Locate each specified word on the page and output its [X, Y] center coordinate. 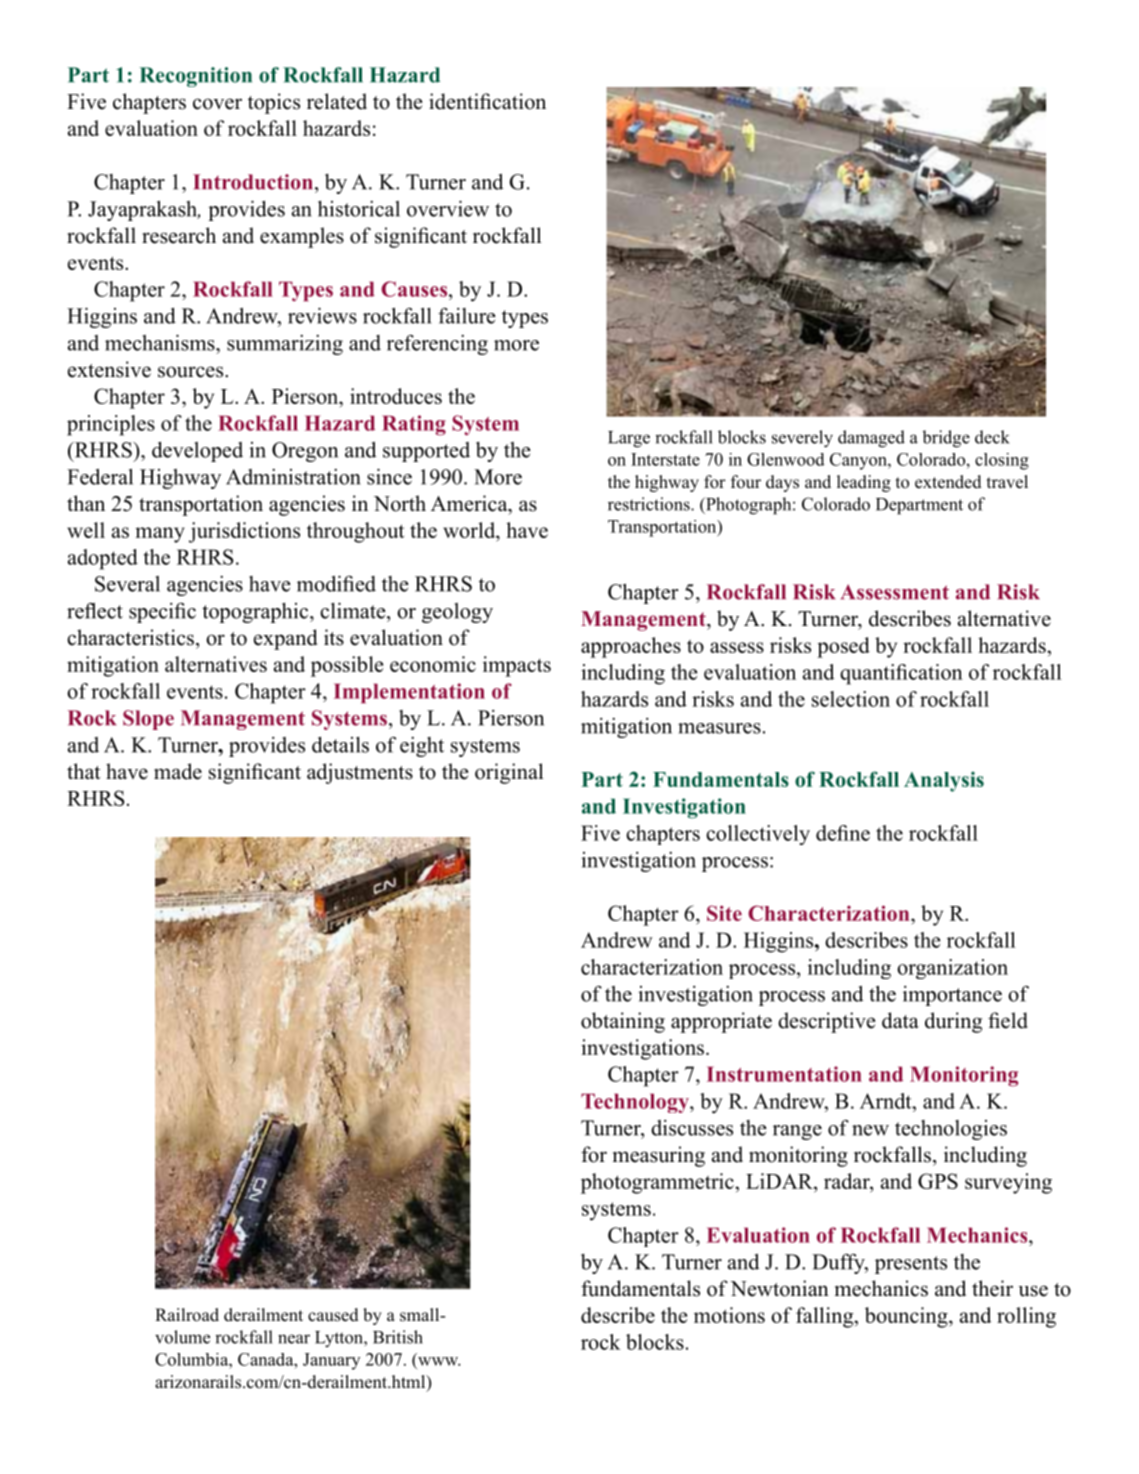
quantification [901, 674]
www [439, 1361]
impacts [517, 666]
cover [217, 104]
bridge [946, 439]
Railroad [187, 1315]
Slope [148, 720]
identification [487, 101]
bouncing [907, 1317]
